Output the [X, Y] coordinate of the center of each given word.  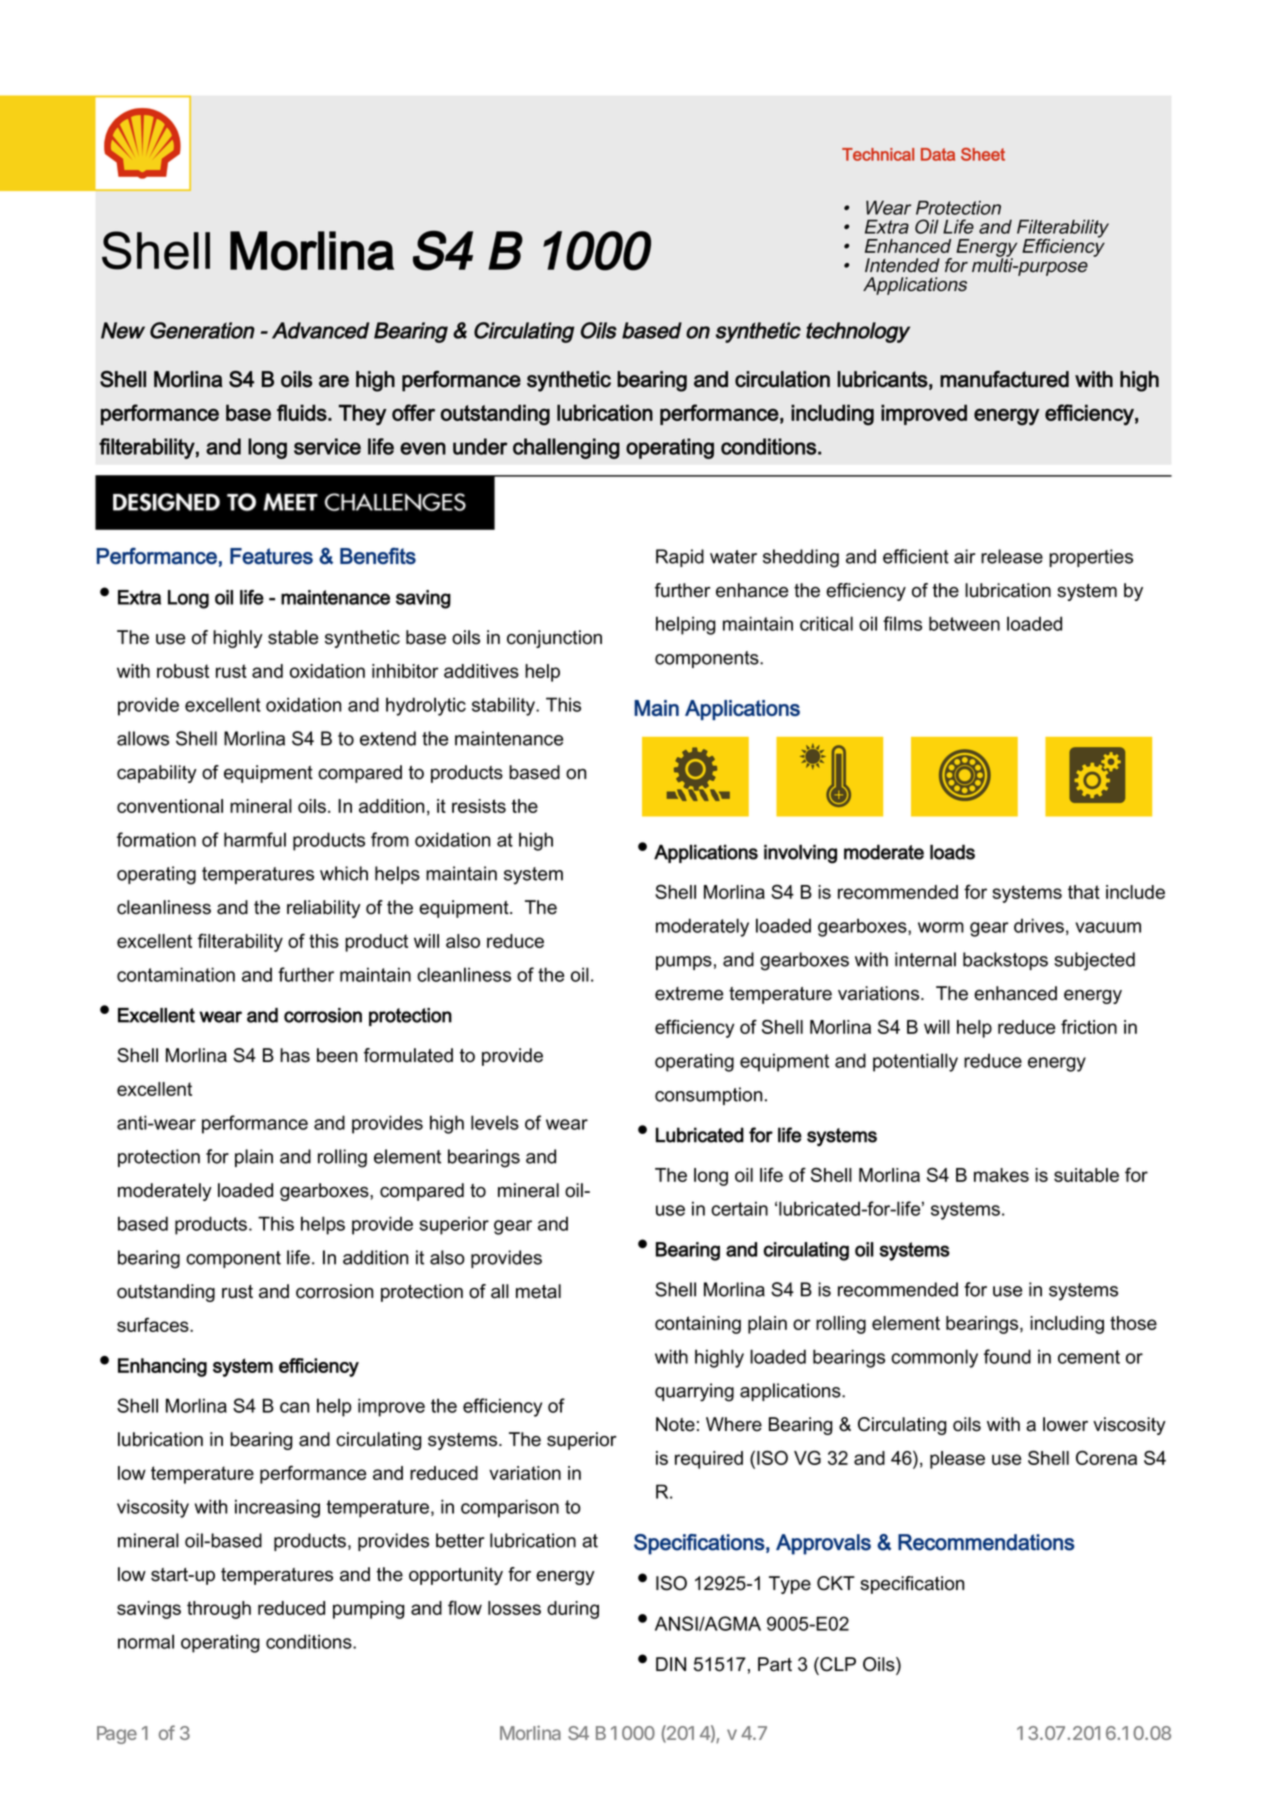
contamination [176, 974]
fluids [303, 412]
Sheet [983, 154]
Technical [878, 154]
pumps [684, 963]
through [219, 1610]
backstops [1005, 961]
